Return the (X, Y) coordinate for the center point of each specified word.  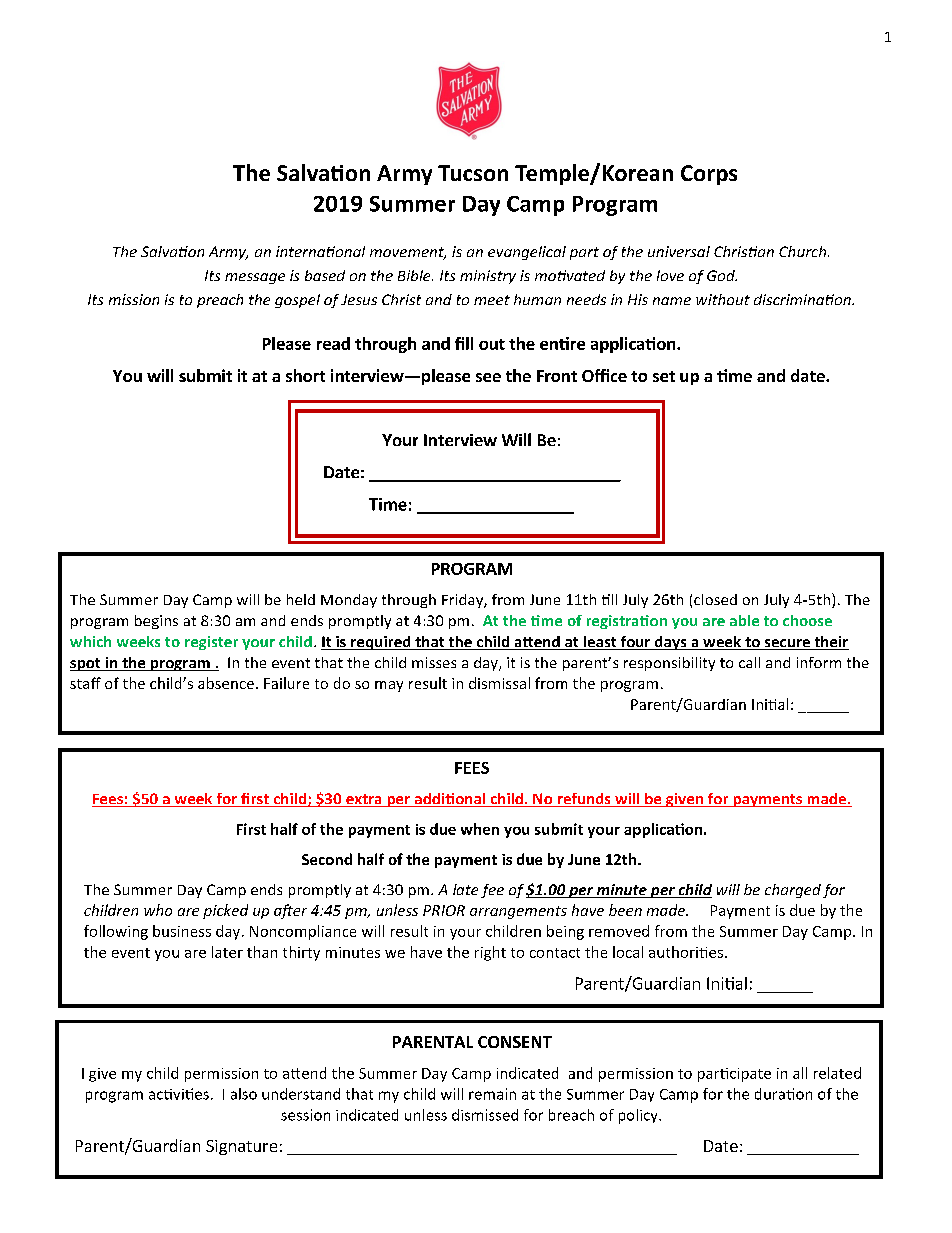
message (255, 278)
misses (434, 662)
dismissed (485, 1115)
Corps (709, 175)
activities (179, 1094)
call (749, 662)
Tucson (473, 173)
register (211, 643)
